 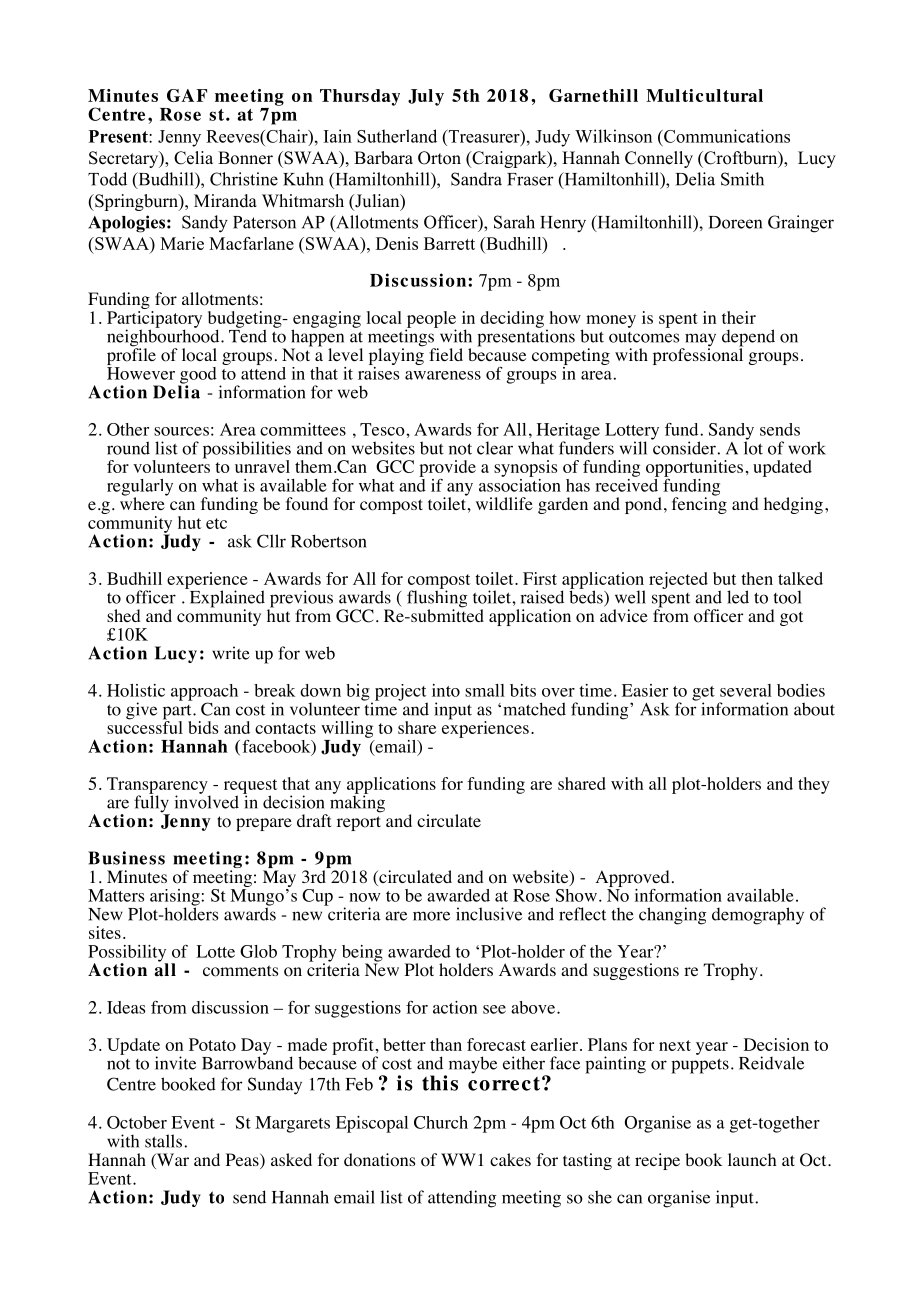 What do you see at coordinates (441, 1122) in the screenshot?
I see `Church` at bounding box center [441, 1122].
